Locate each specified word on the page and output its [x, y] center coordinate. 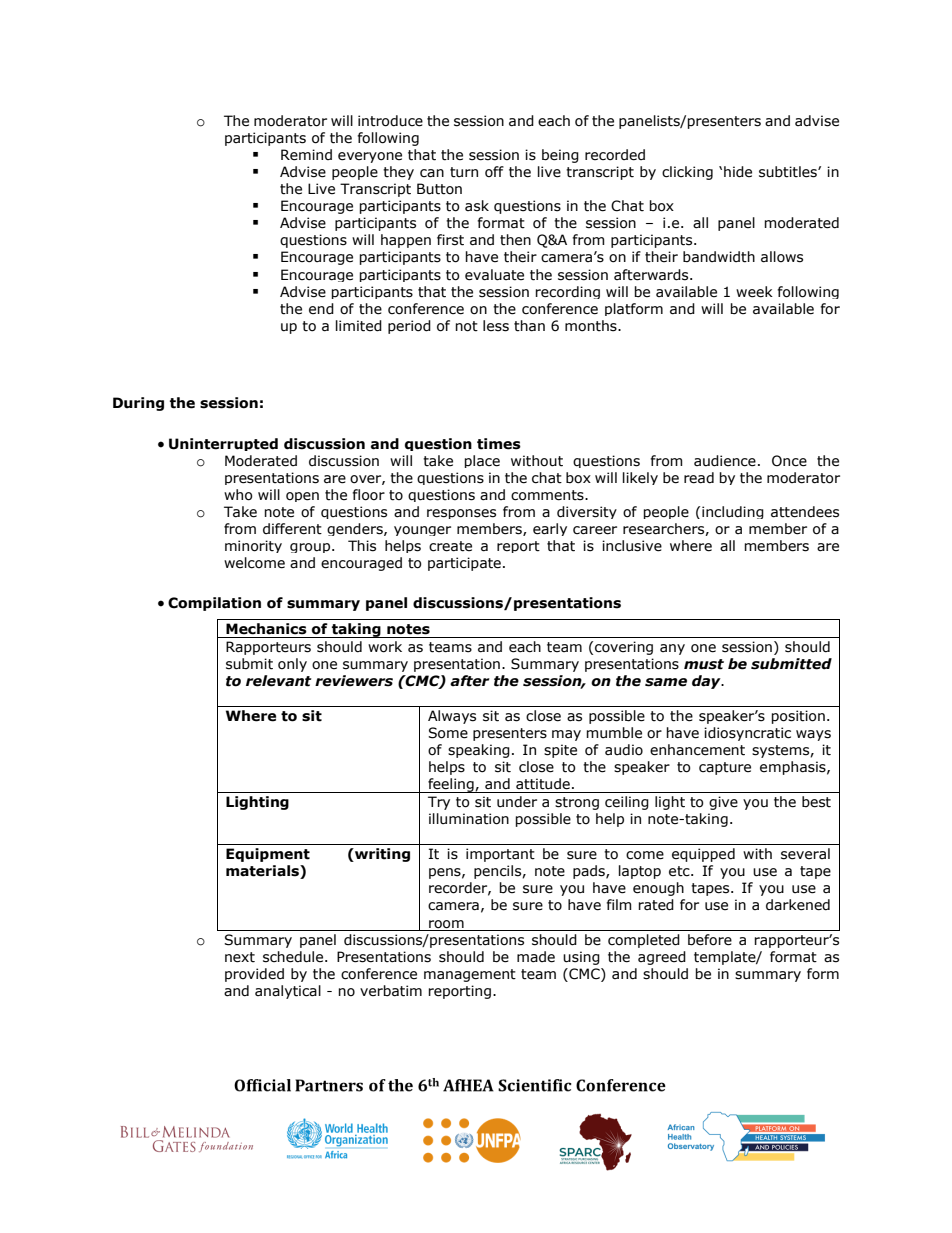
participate [464, 564]
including [733, 512]
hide [738, 172]
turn [464, 172]
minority [253, 546]
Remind [306, 155]
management [470, 975]
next [240, 957]
